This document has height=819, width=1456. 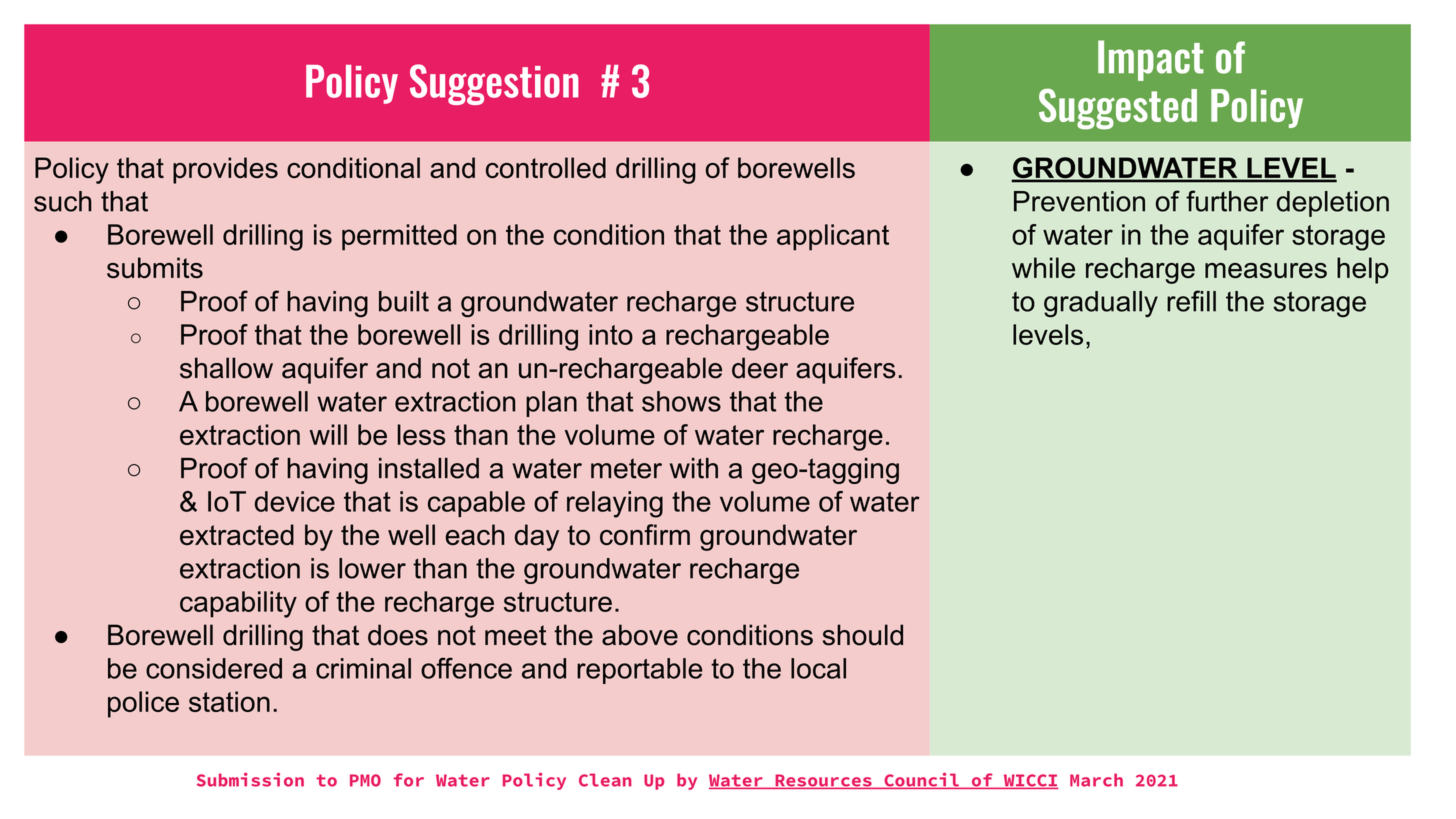 I want to click on Submission, so click(x=250, y=779).
